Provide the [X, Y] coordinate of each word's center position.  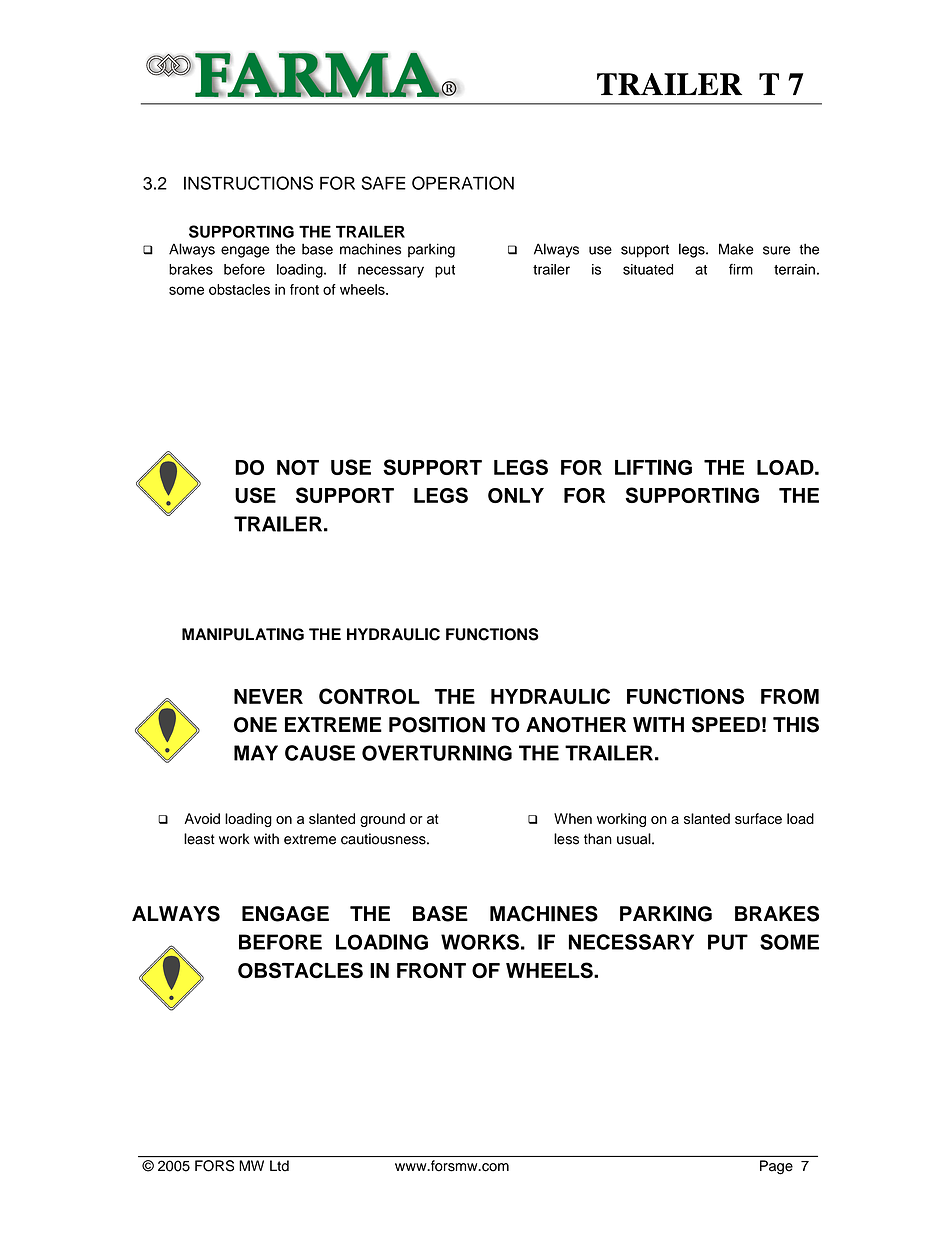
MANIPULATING [243, 634]
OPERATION [463, 183]
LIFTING [653, 467]
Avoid [202, 818]
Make [736, 249]
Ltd [279, 1165]
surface [758, 818]
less [566, 839]
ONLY [516, 495]
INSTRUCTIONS [248, 183]
